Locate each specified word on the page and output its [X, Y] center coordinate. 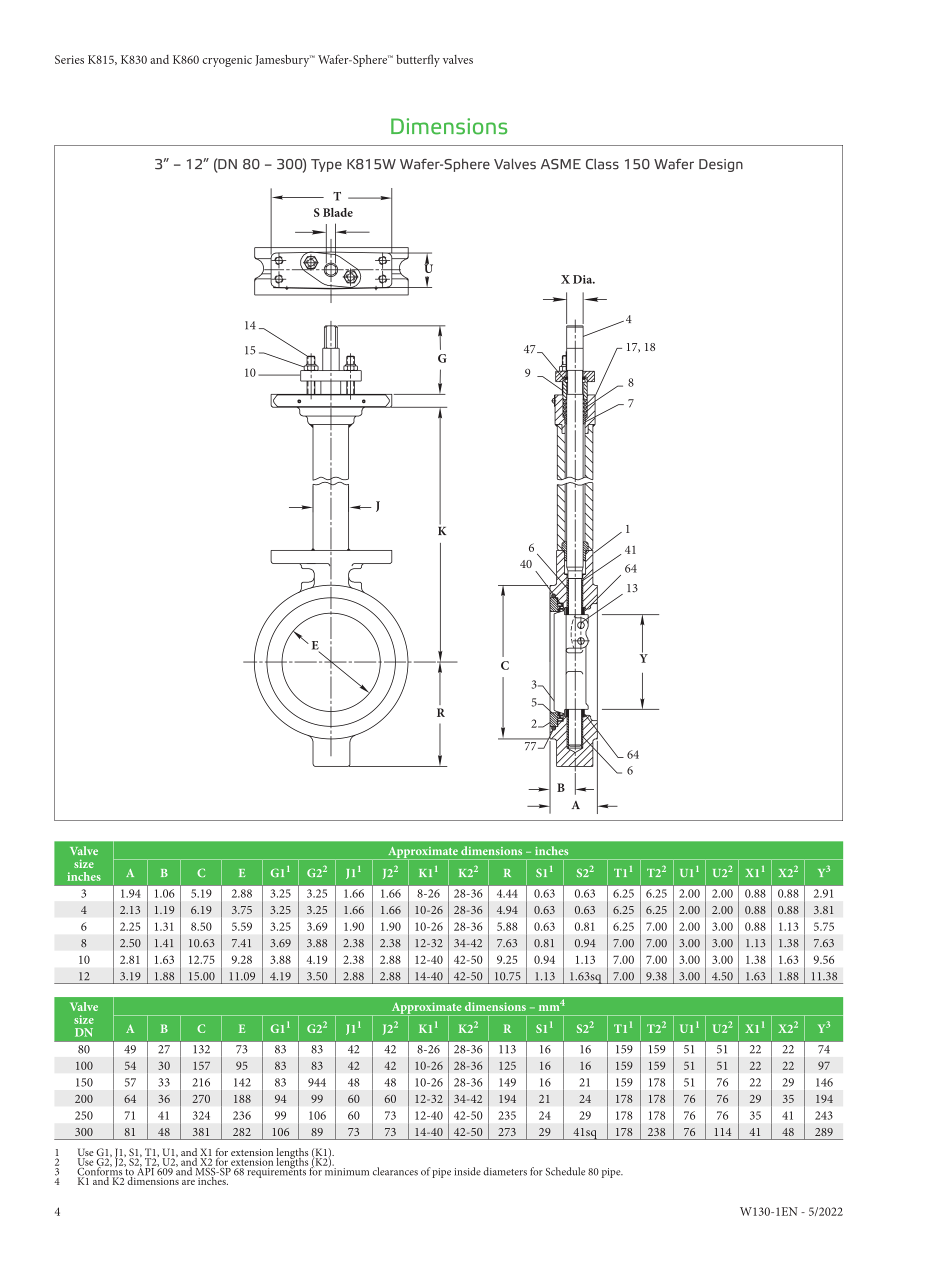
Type [326, 165]
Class [602, 164]
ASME [561, 164]
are [188, 1182]
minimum [347, 1171]
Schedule [565, 1171]
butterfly [418, 60]
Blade [338, 212]
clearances [395, 1171]
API [145, 1170]
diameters [505, 1171]
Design [721, 165]
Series [69, 59]
